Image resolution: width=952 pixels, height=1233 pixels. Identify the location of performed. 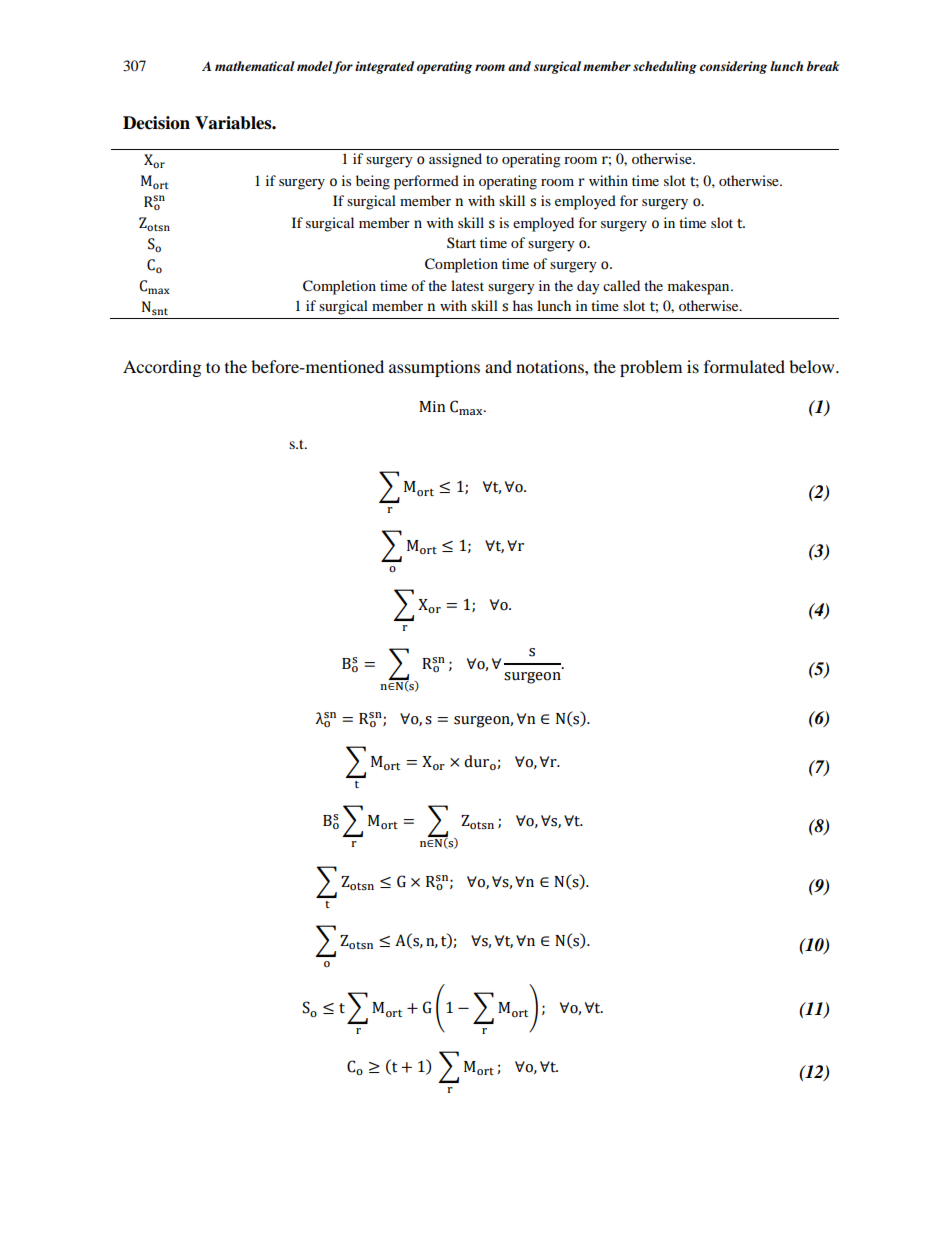
(426, 182).
